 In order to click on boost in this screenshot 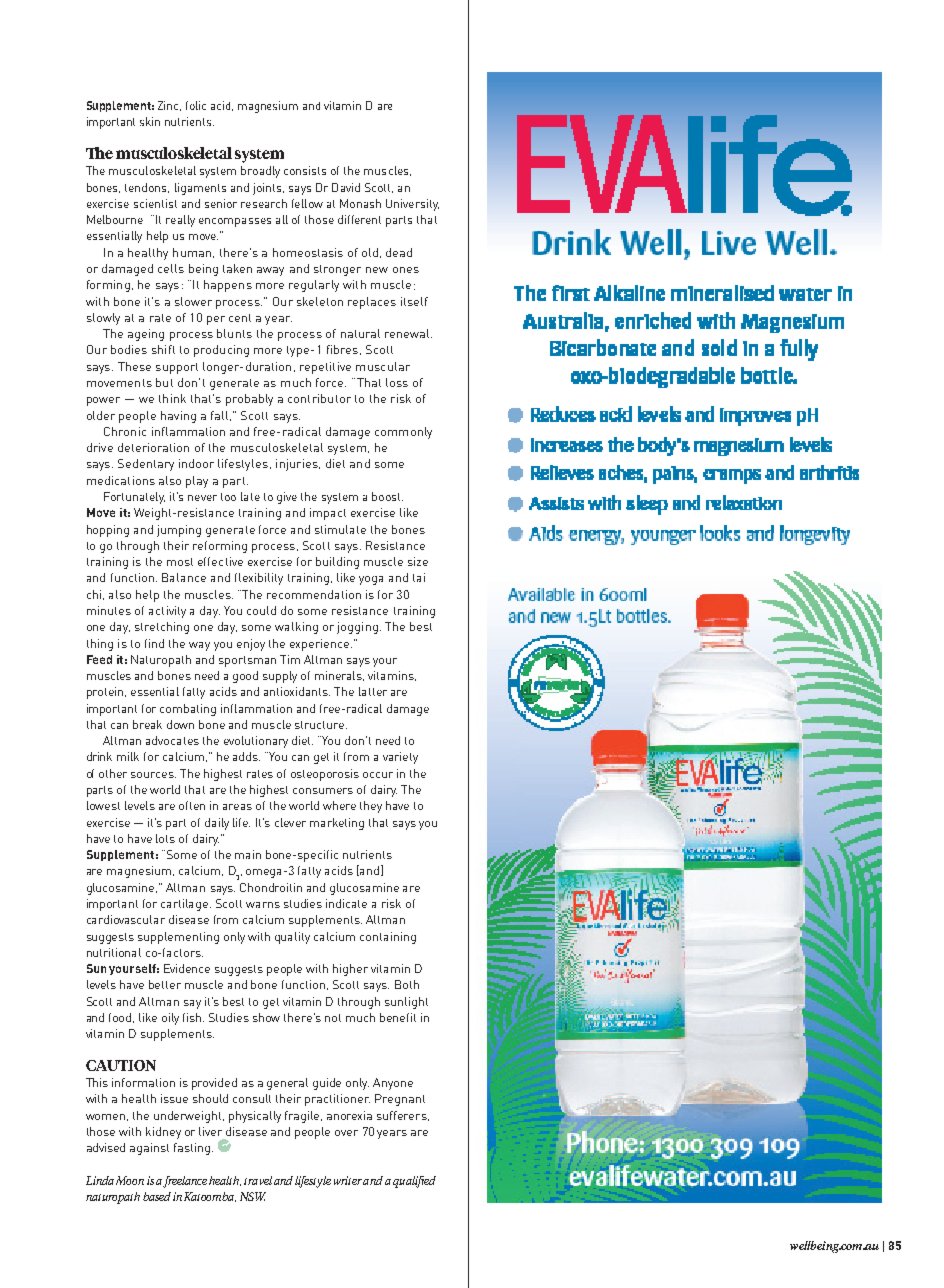, I will do `click(387, 496)`.
